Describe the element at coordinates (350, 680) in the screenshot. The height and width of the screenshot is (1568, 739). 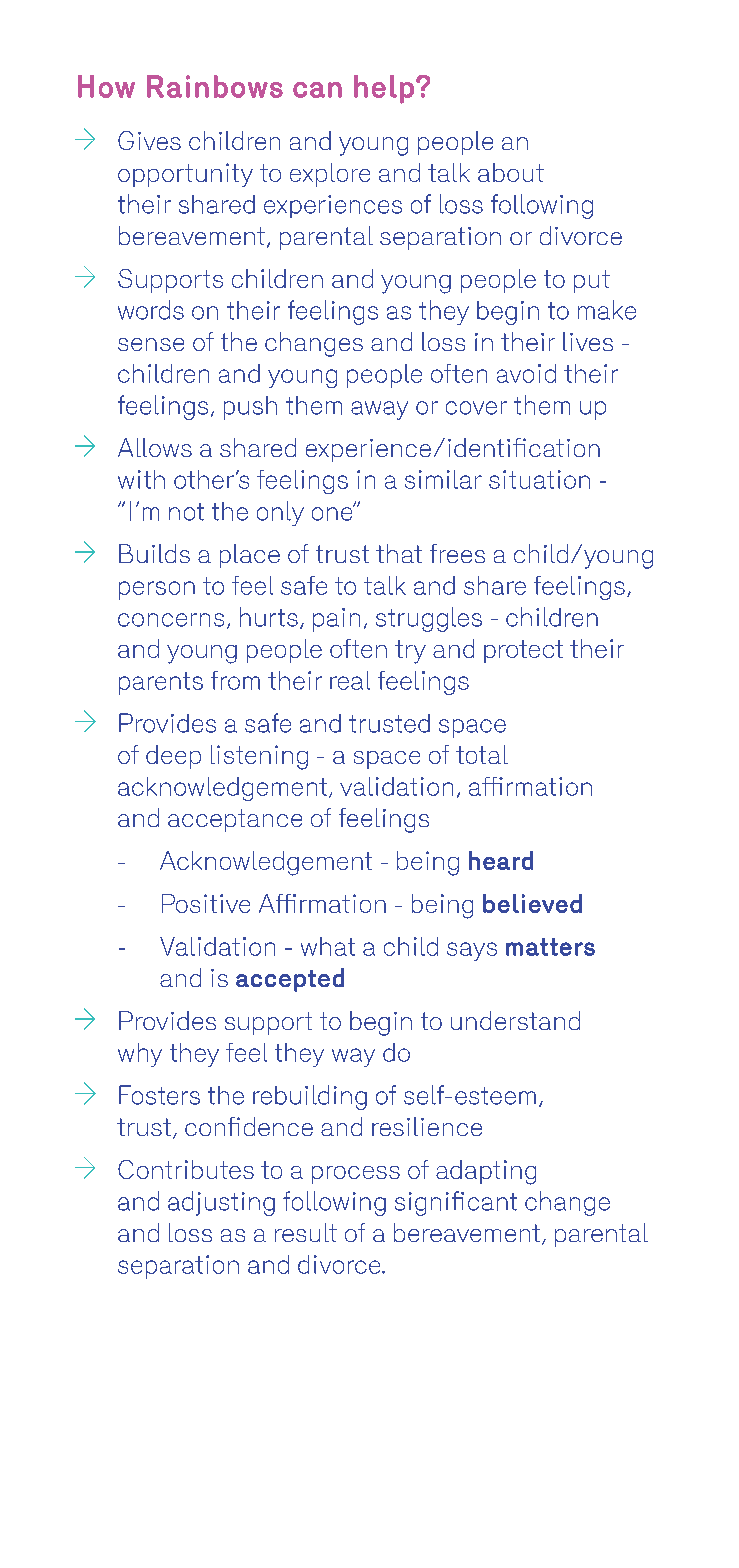
I see `real` at that location.
